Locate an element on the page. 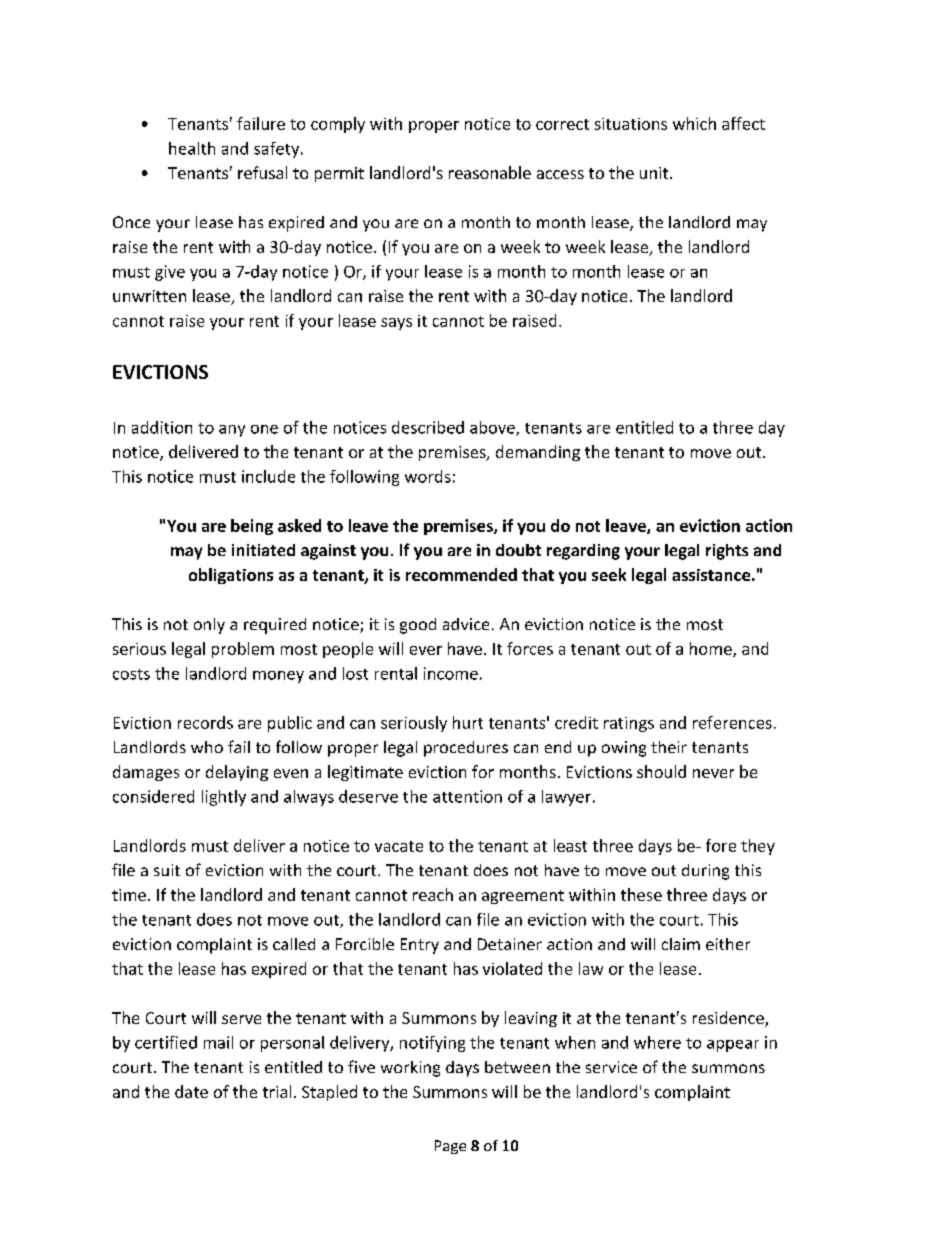 The width and height of the page is (952, 1233). service is located at coordinates (611, 1067).
